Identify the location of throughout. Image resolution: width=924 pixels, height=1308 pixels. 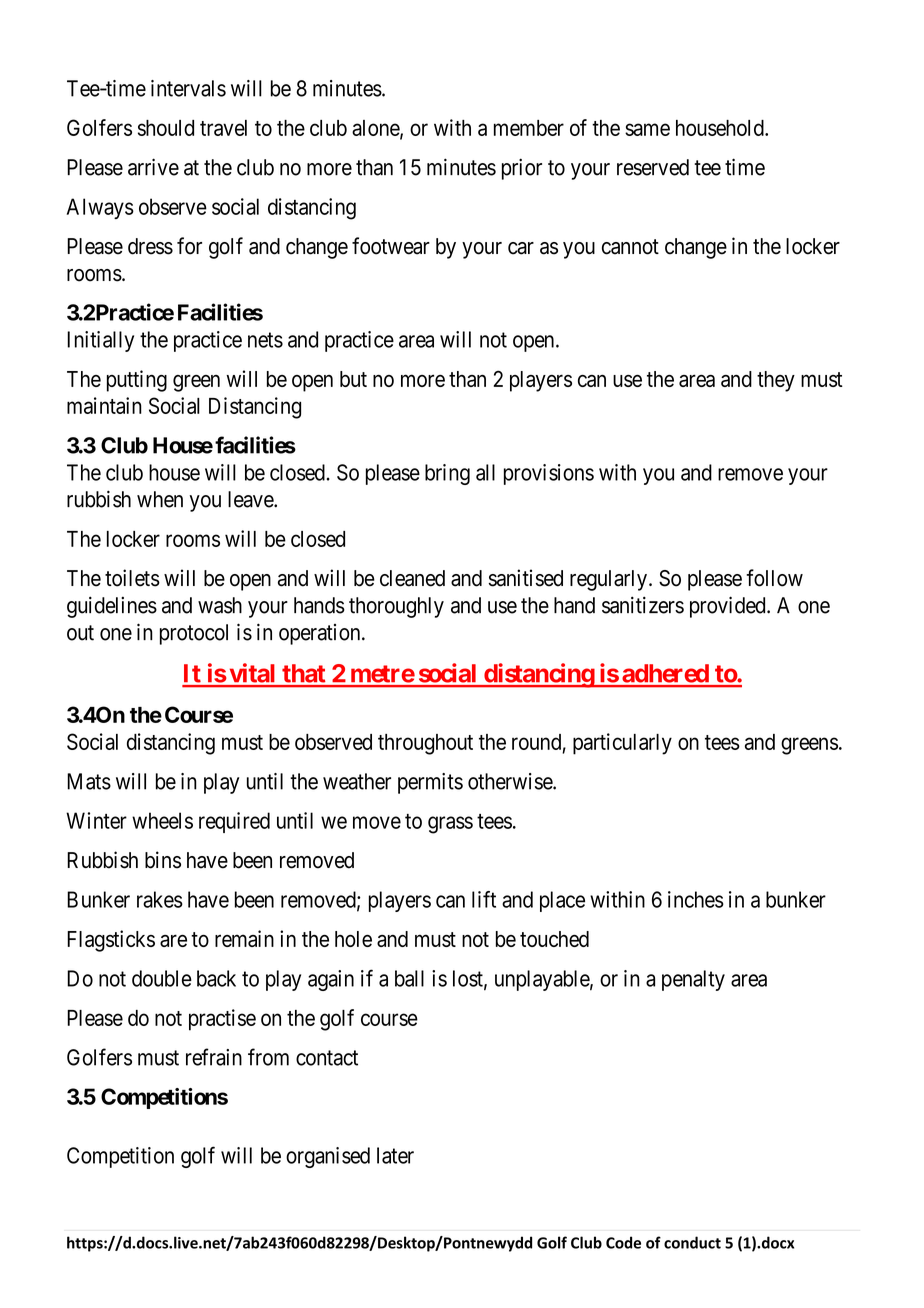
(425, 744).
